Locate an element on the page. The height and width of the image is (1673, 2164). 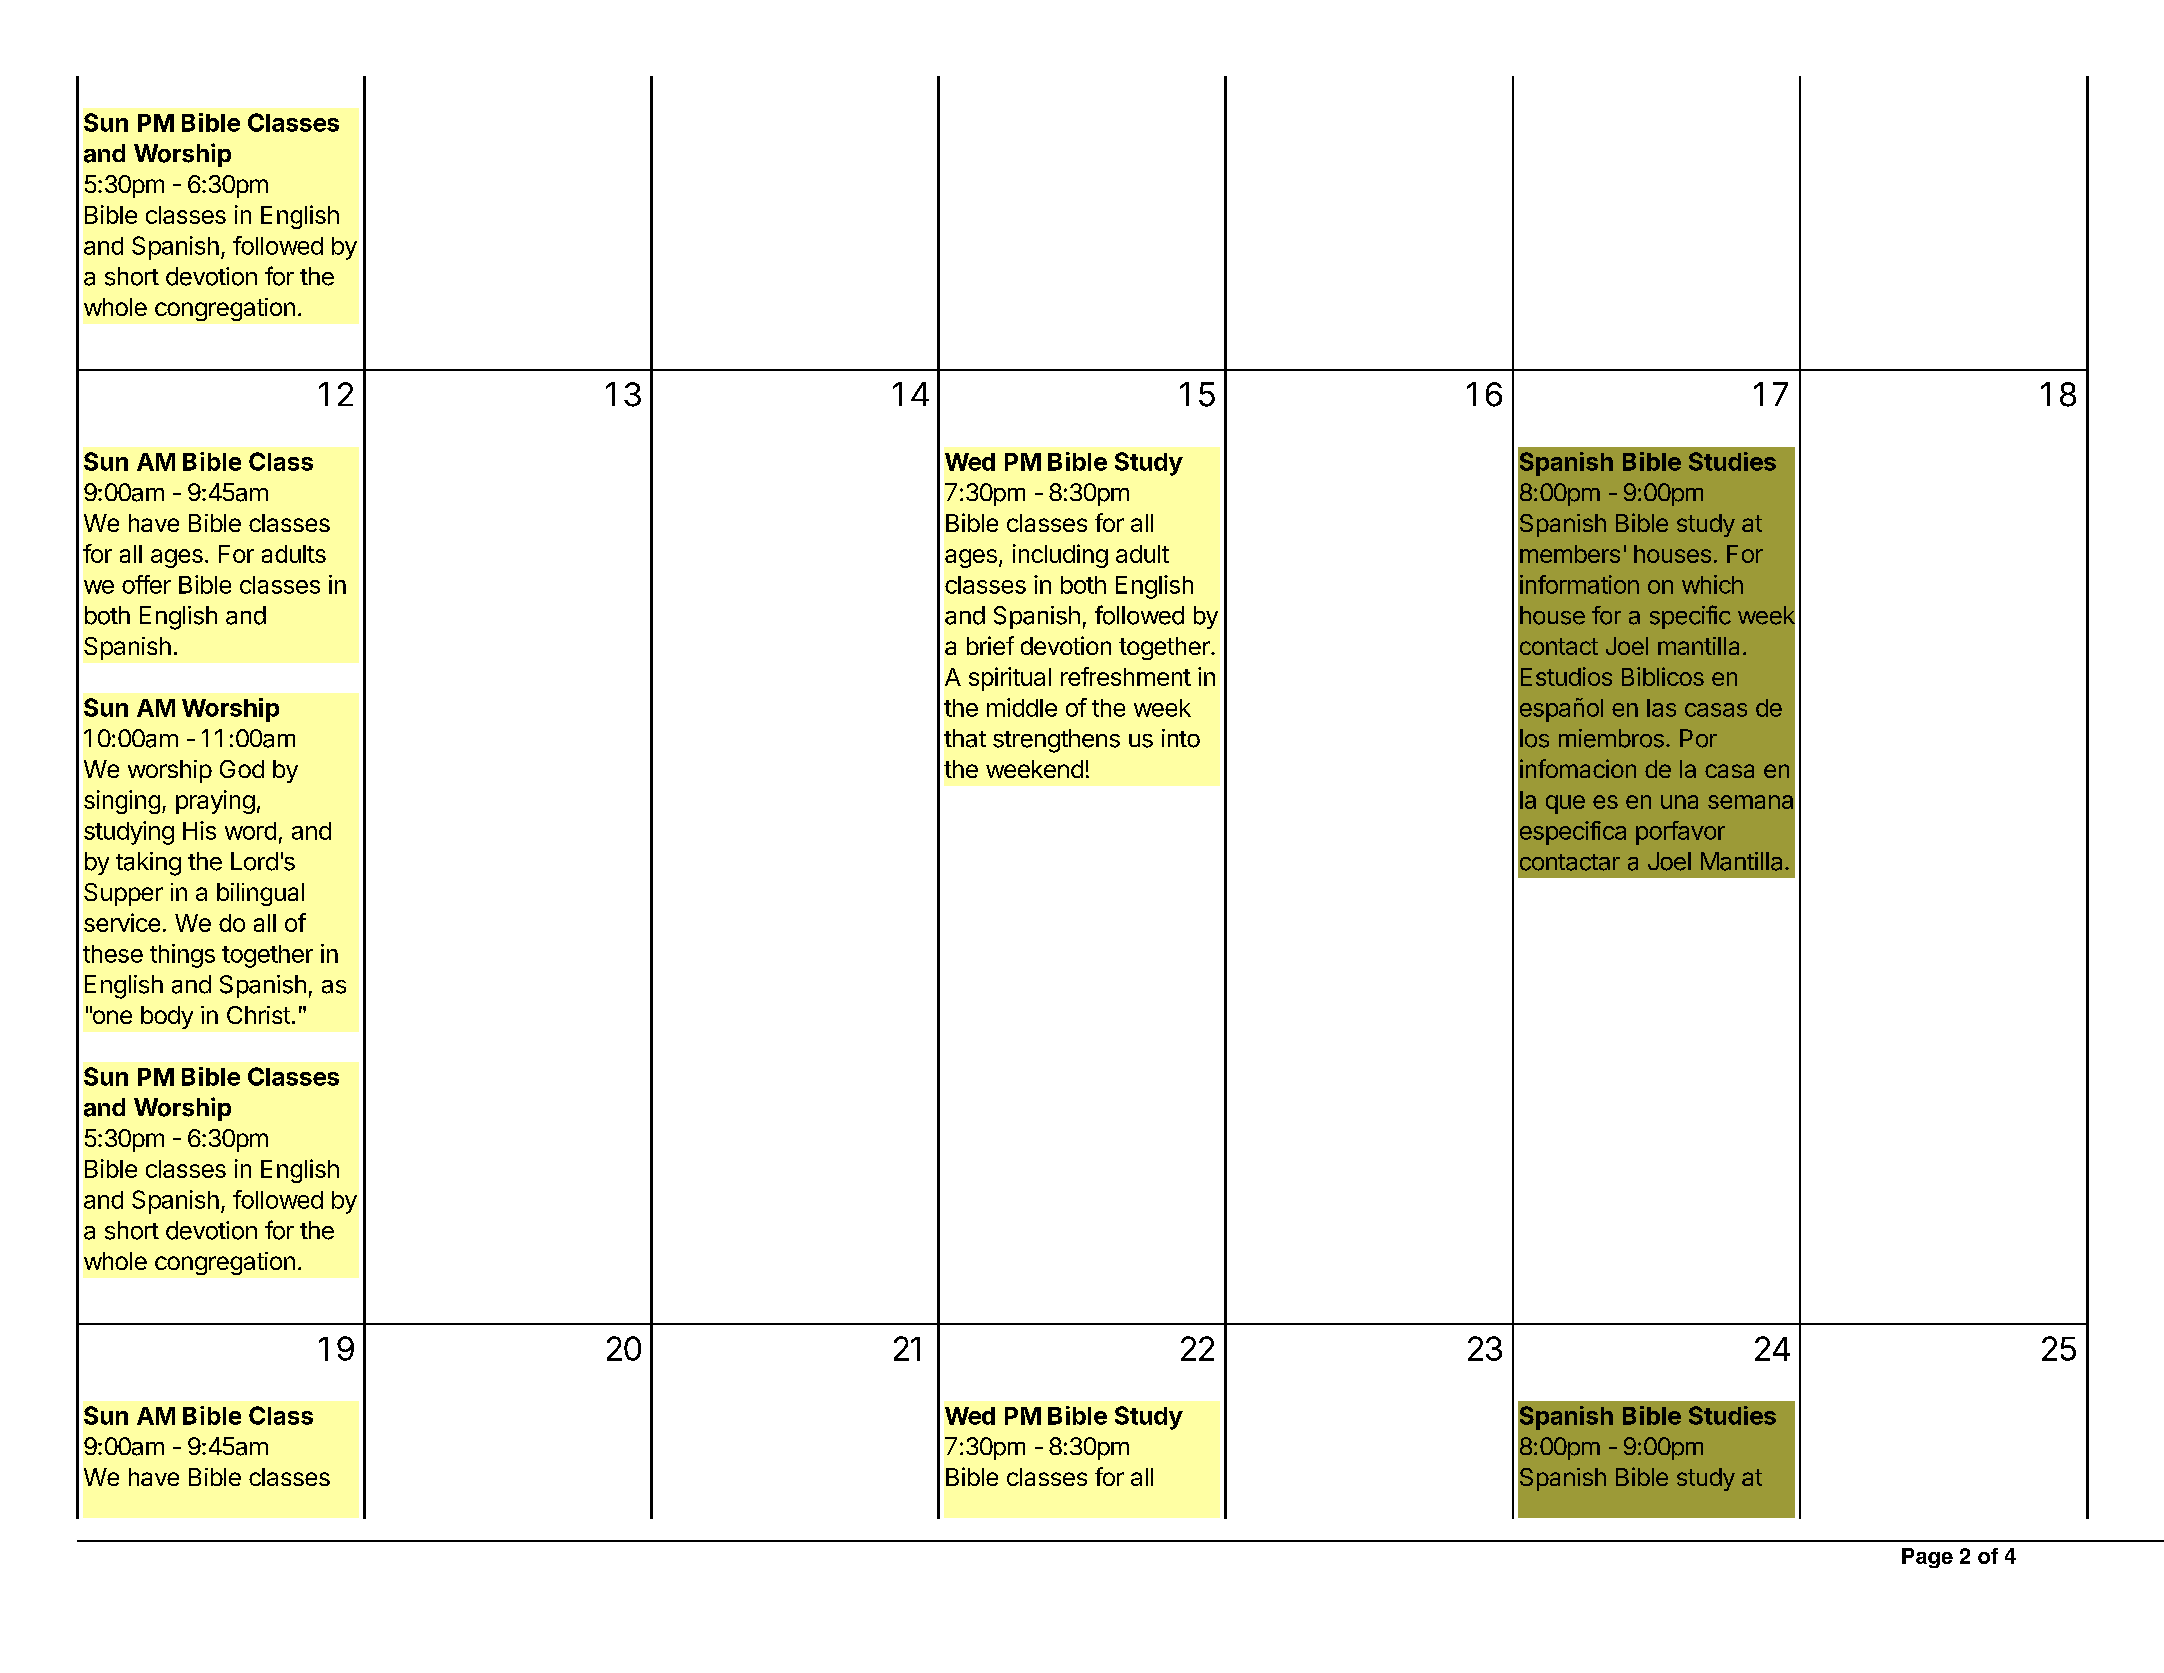
which is located at coordinates (1712, 584).
